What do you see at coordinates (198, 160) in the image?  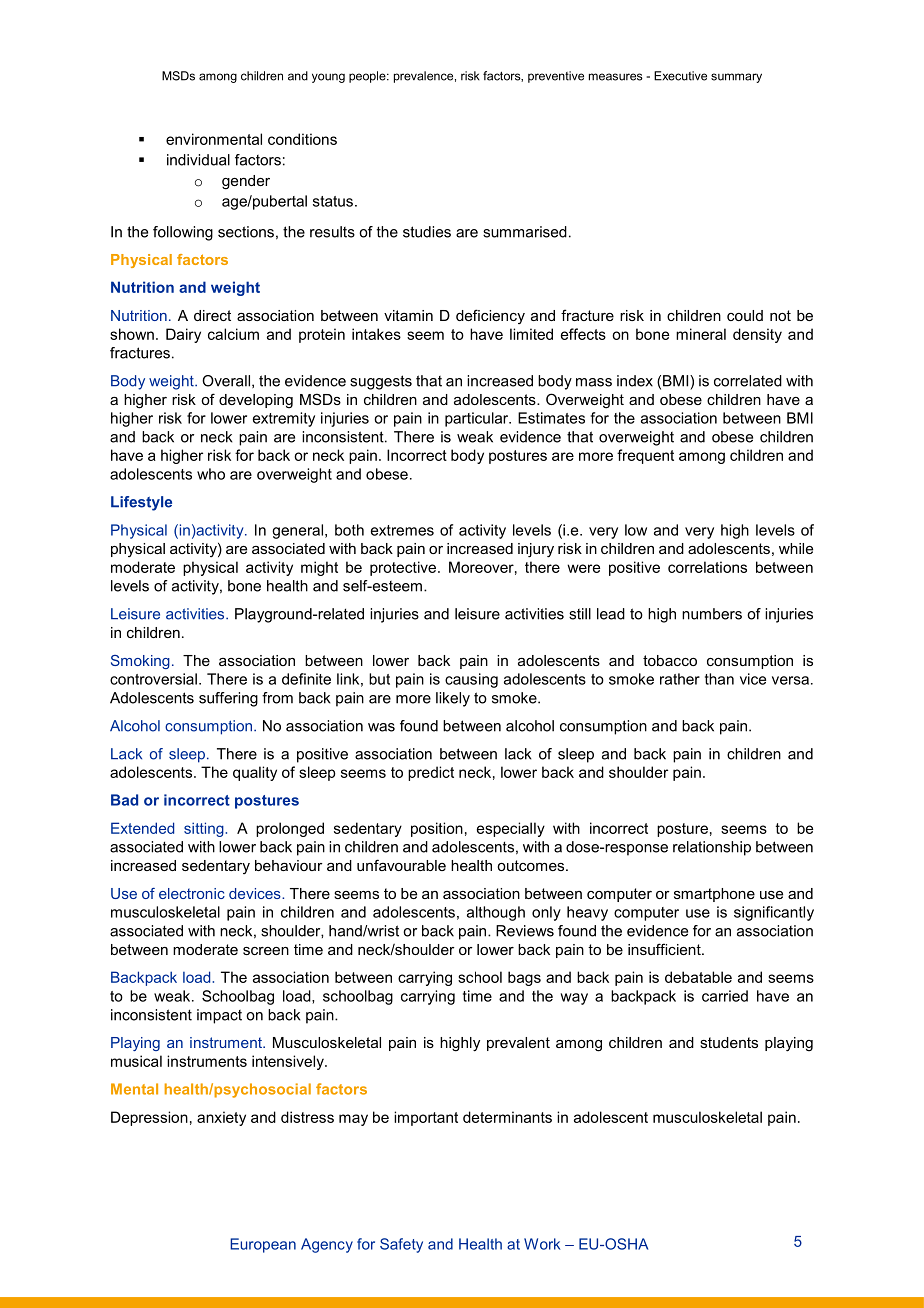 I see `individual` at bounding box center [198, 160].
